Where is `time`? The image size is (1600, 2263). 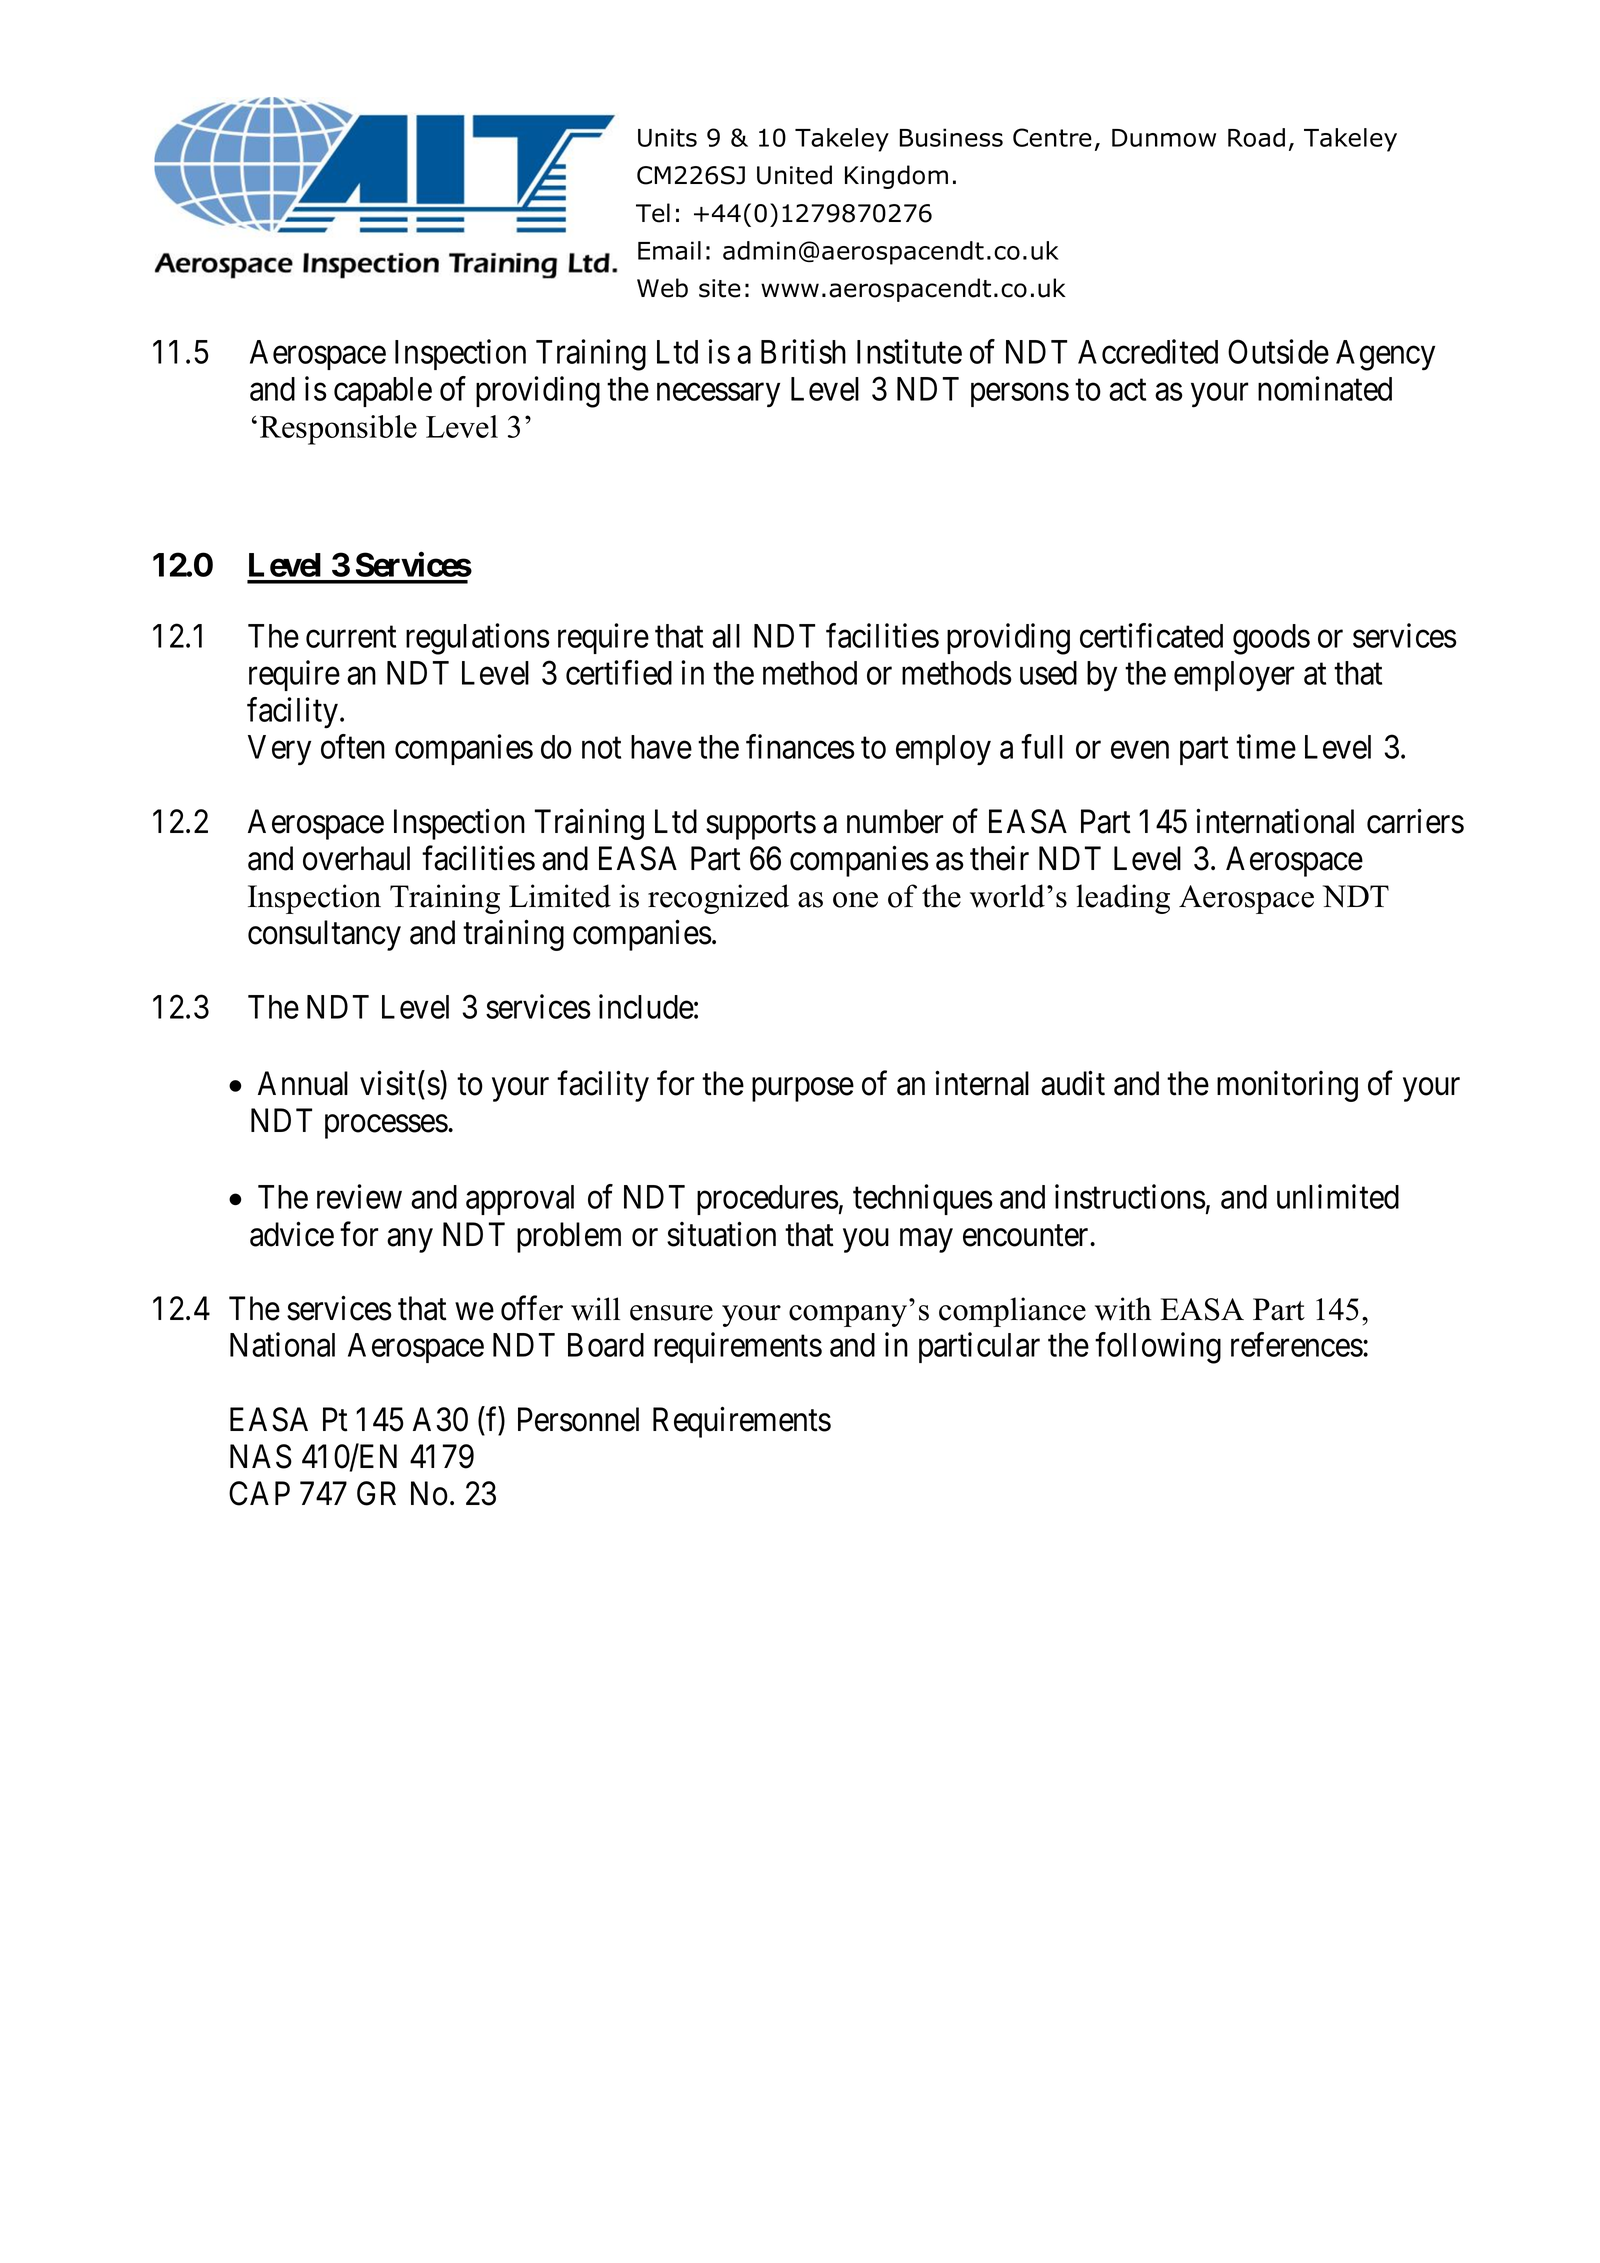 time is located at coordinates (1266, 746).
